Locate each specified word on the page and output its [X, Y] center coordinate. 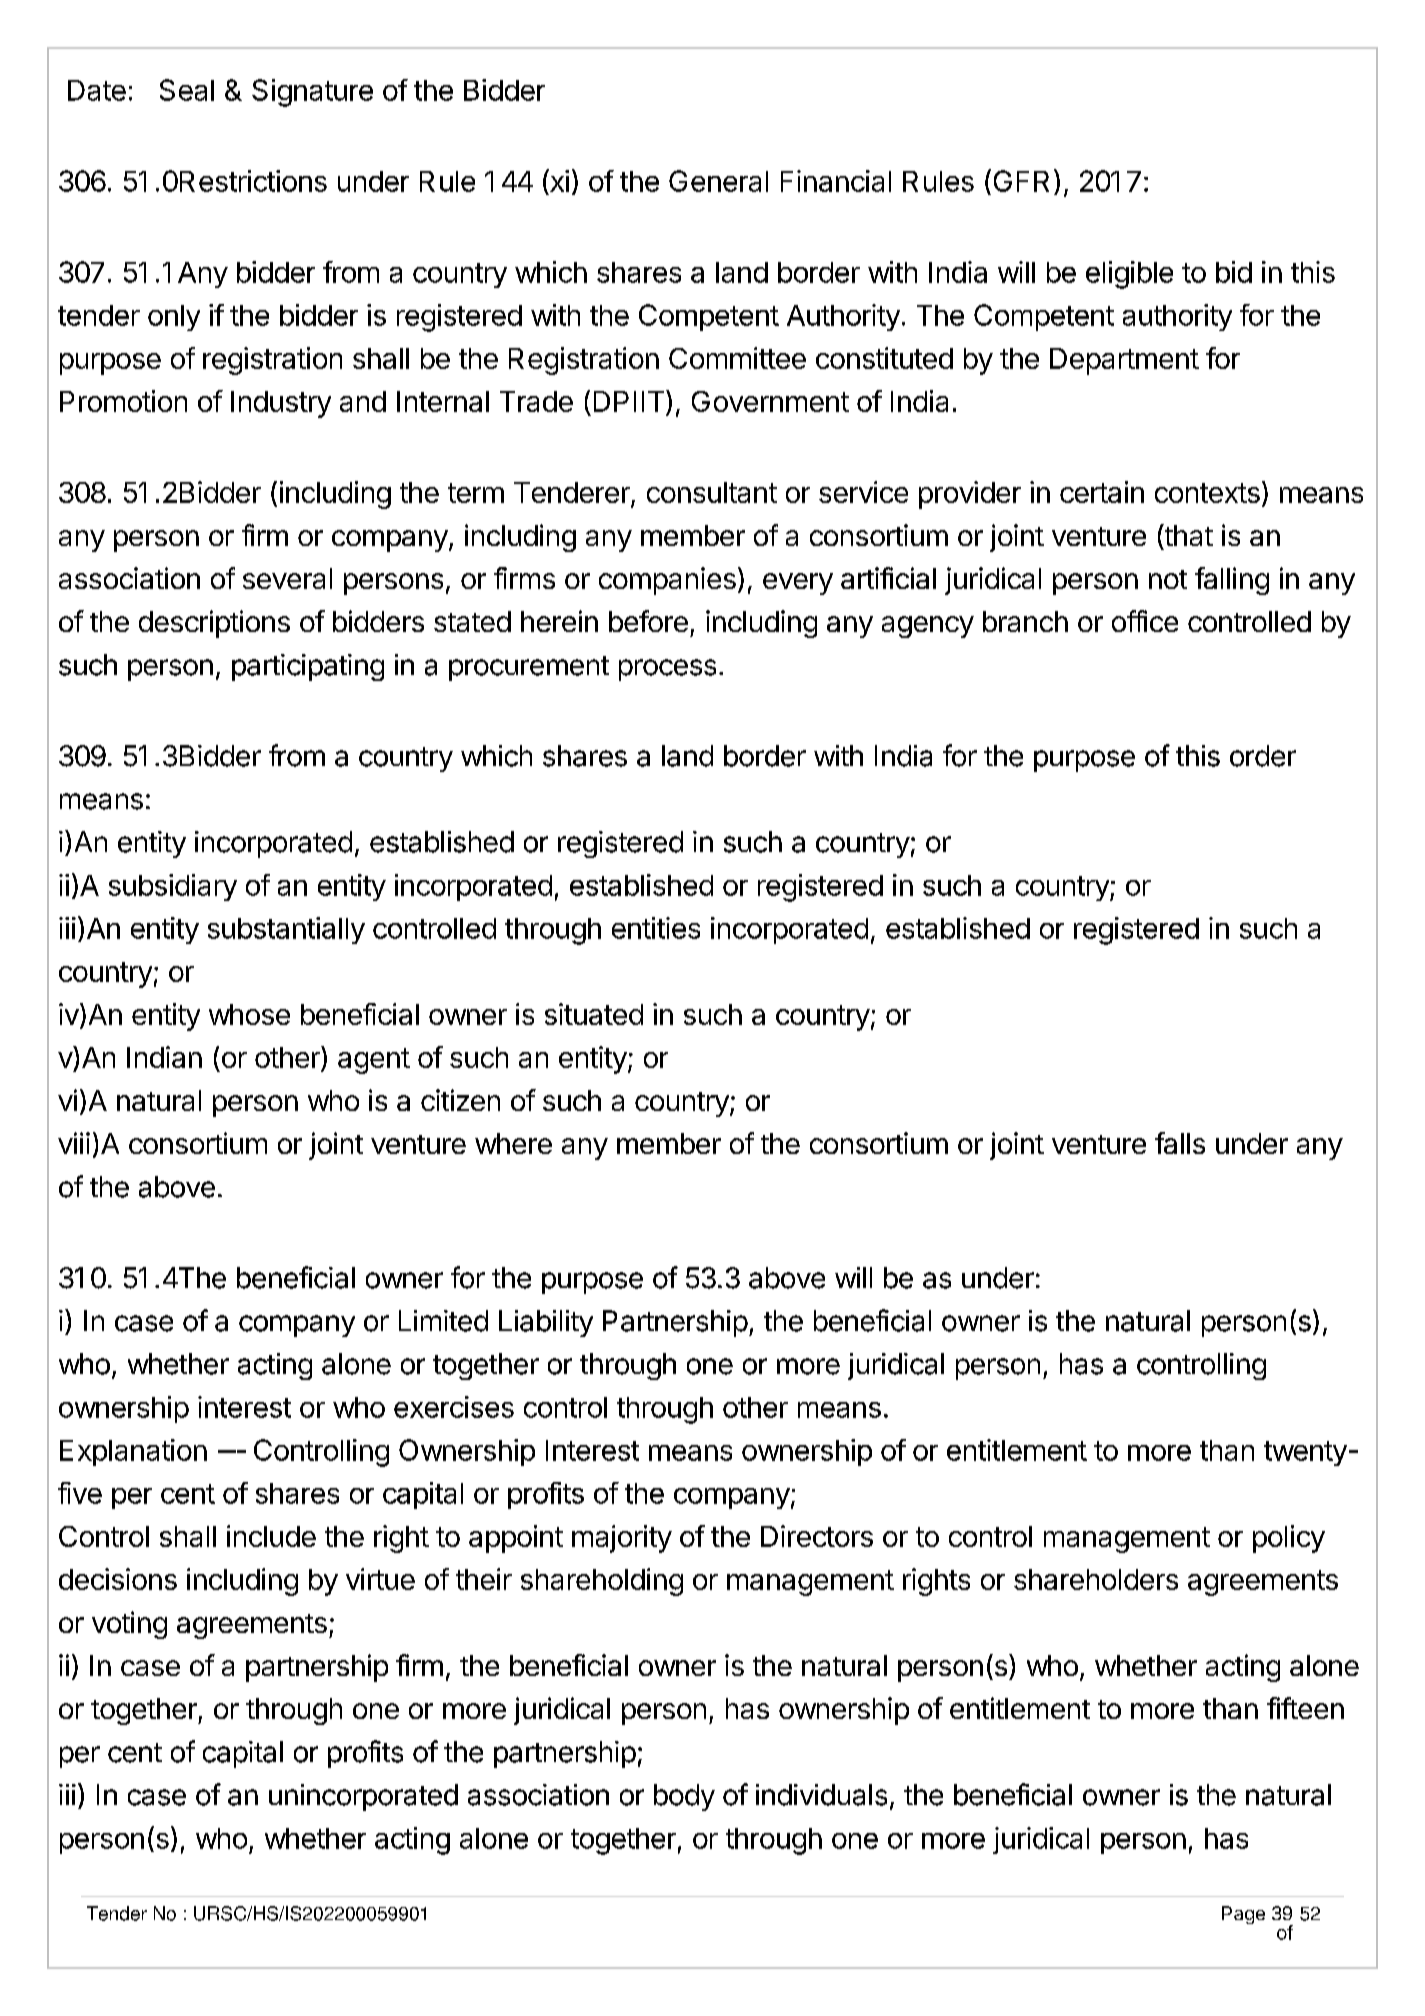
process [667, 670]
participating [308, 667]
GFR [1021, 181]
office [1145, 621]
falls [1180, 1143]
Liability [546, 1323]
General [718, 181]
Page [1243, 1915]
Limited [443, 1321]
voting [129, 1625]
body [684, 1797]
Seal [187, 90]
